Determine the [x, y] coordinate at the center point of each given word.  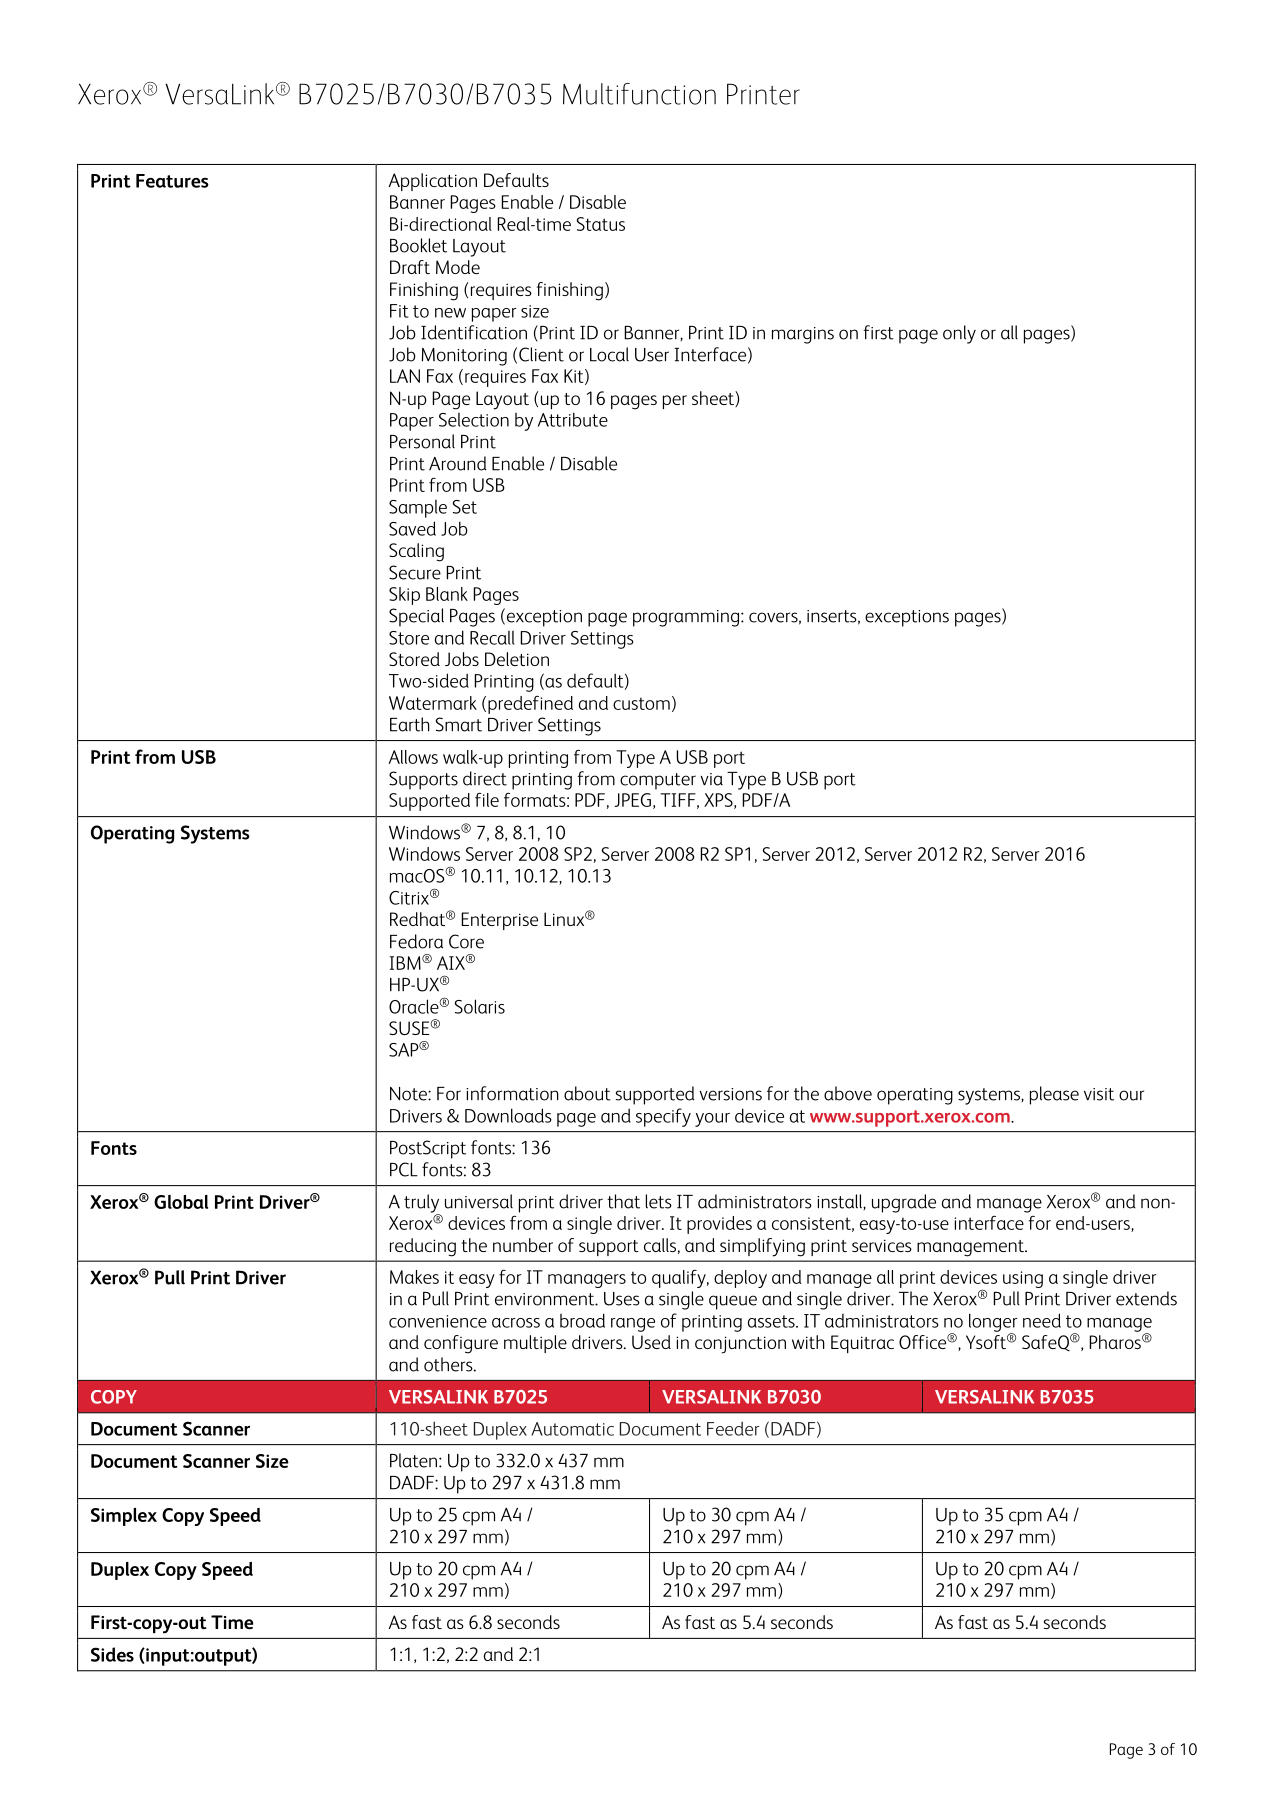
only [959, 334]
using [1023, 1279]
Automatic [572, 1429]
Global [181, 1202]
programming [687, 618]
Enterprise [499, 921]
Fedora [416, 941]
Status [600, 224]
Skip [404, 596]
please [1054, 1095]
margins [803, 335]
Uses [622, 1299]
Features [172, 181]
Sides [112, 1654]
